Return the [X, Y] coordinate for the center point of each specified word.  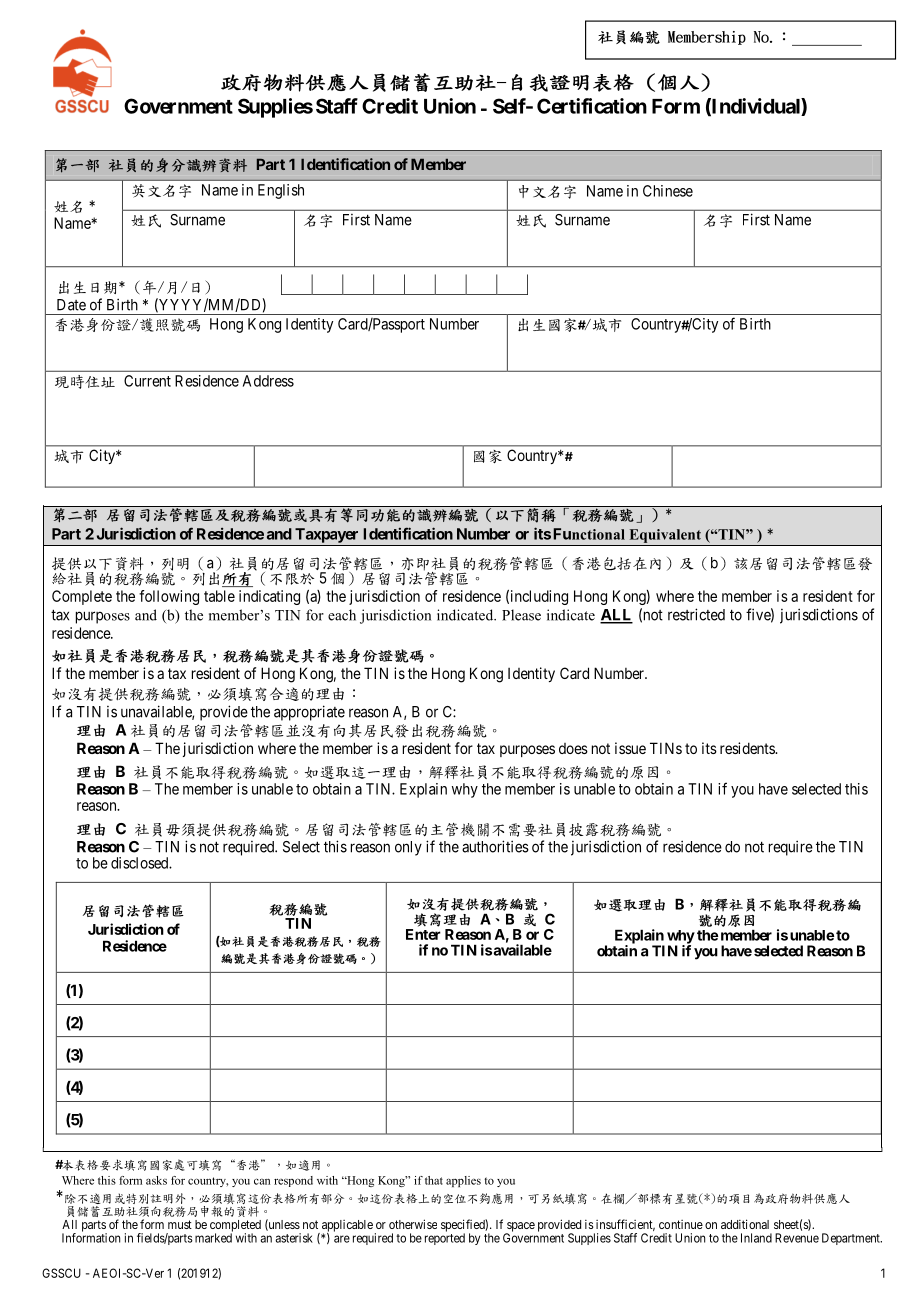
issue [630, 748]
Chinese [668, 191]
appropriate [309, 713]
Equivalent [665, 536]
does [573, 748]
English [281, 191]
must [180, 1224]
